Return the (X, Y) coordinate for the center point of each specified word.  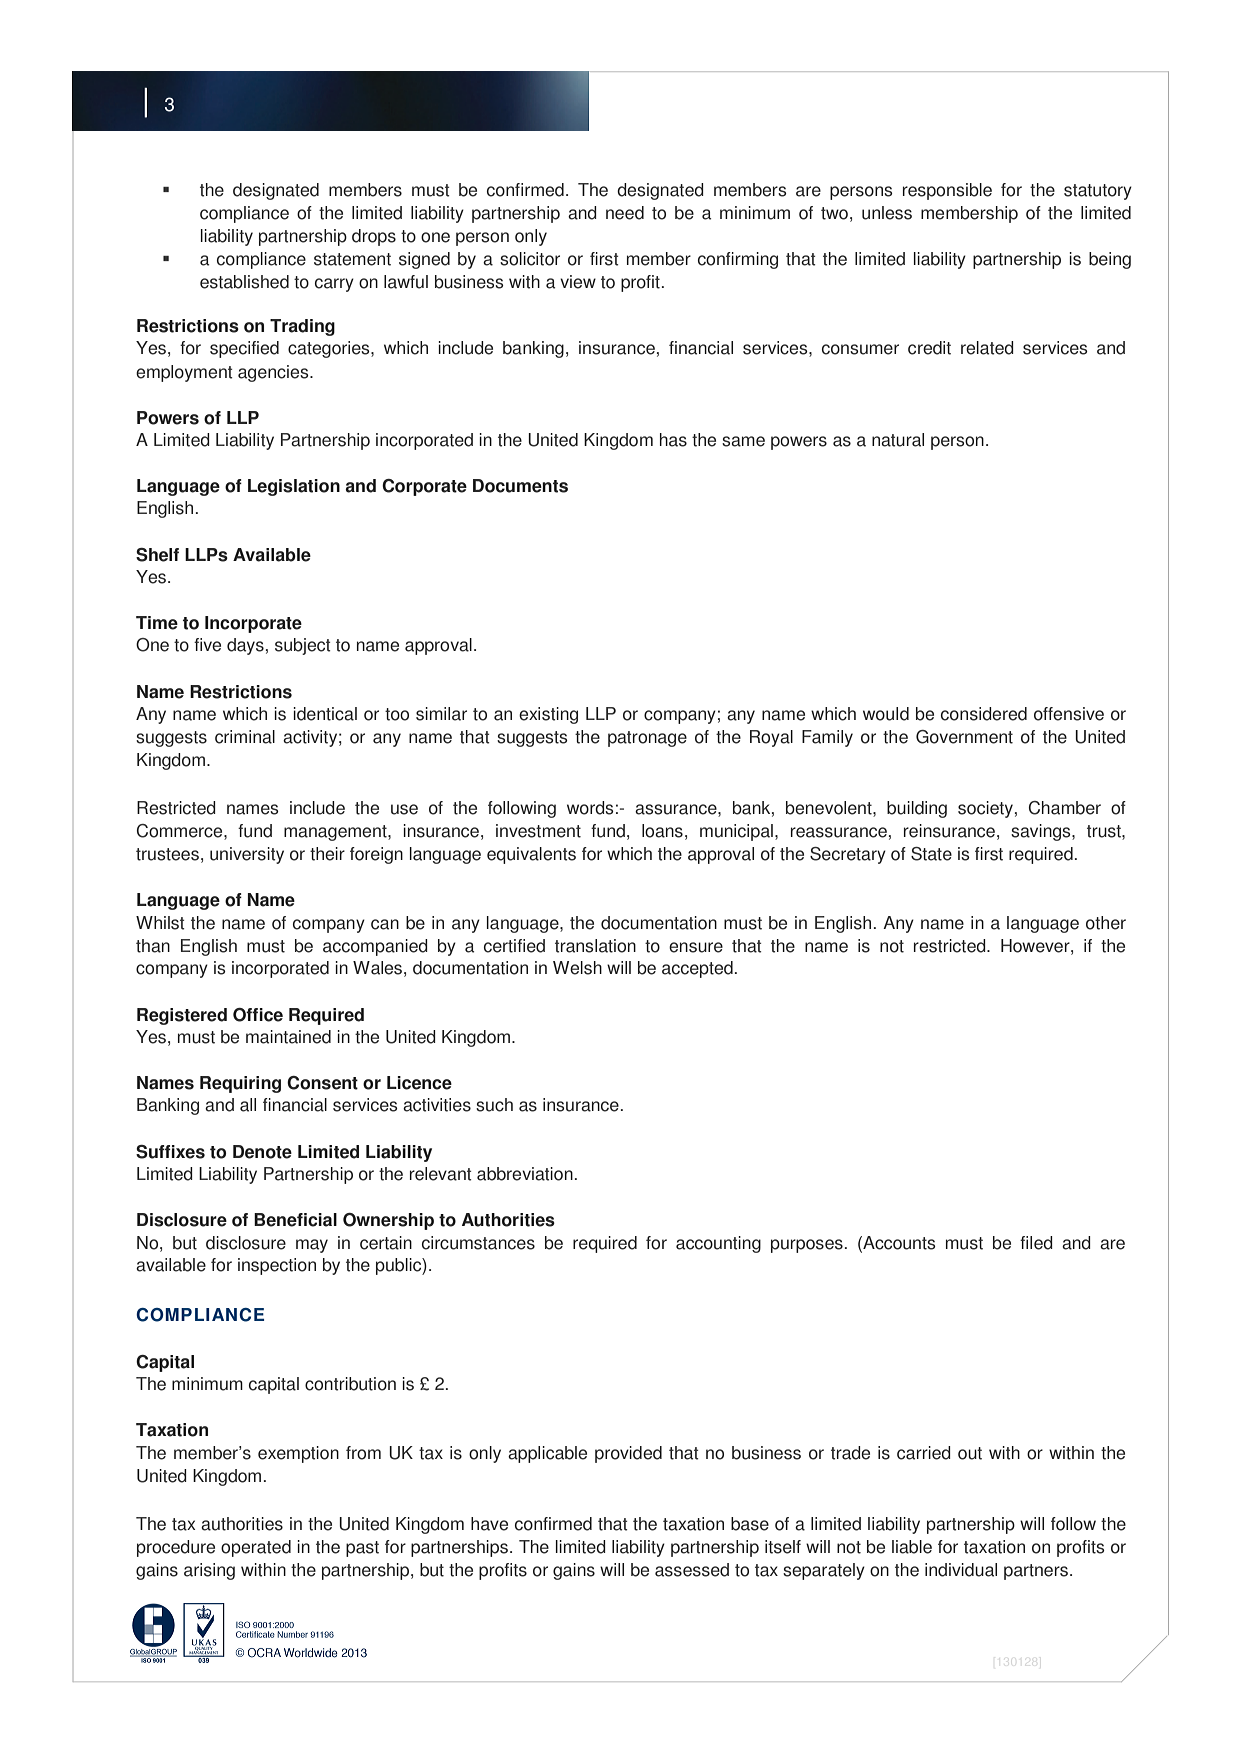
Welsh (577, 968)
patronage (647, 739)
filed (1036, 1243)
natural (898, 440)
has (673, 440)
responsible (947, 191)
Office (258, 1015)
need (625, 213)
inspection (277, 1266)
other (1106, 923)
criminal (245, 737)
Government (964, 737)
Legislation (294, 487)
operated (256, 1548)
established (244, 282)
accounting (718, 1244)
